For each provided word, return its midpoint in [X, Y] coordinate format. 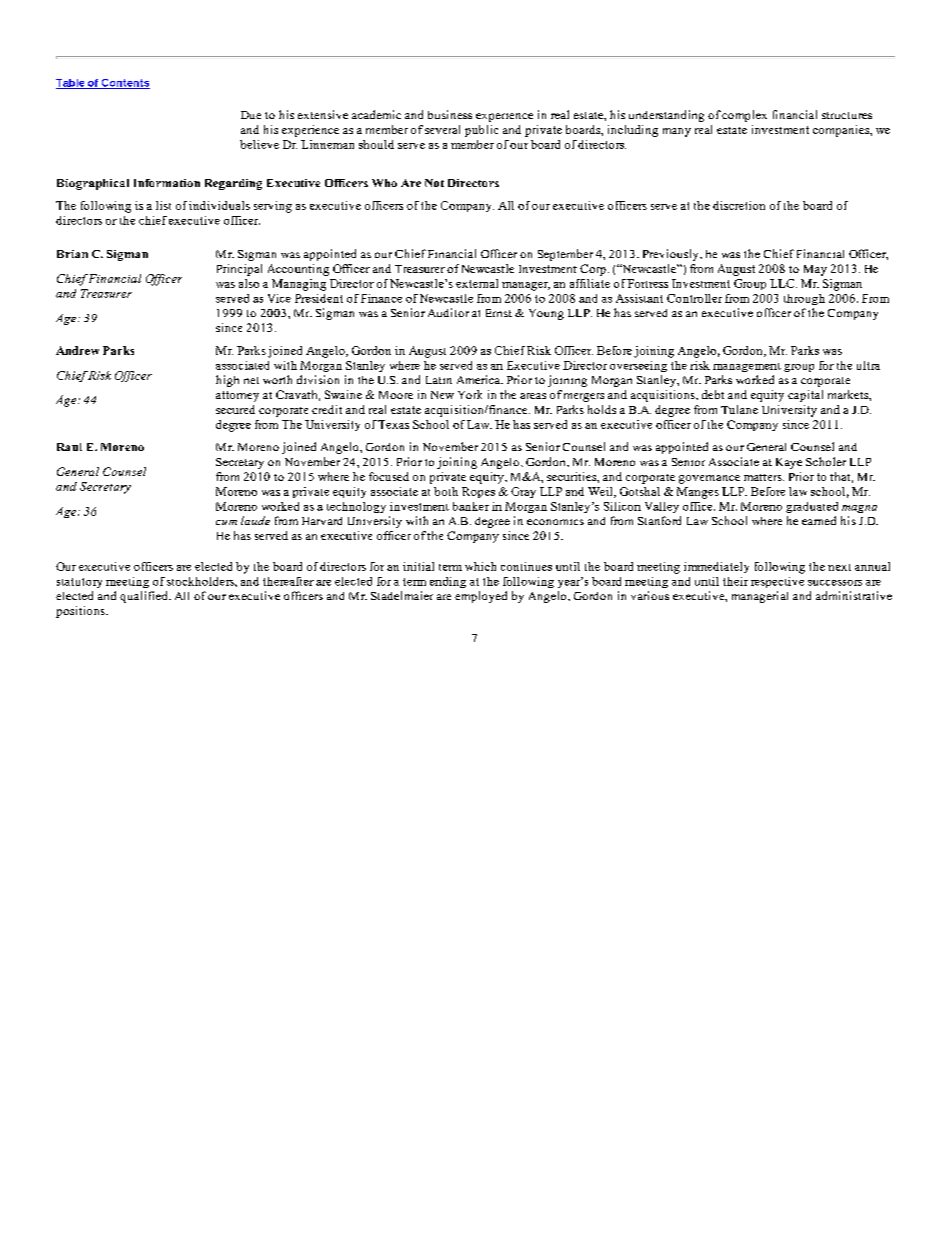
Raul [69, 447]
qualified [145, 597]
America [479, 379]
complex [744, 116]
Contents [125, 84]
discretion [739, 205]
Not [434, 183]
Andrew [77, 350]
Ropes [478, 492]
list [163, 205]
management [747, 367]
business [450, 114]
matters [764, 477]
